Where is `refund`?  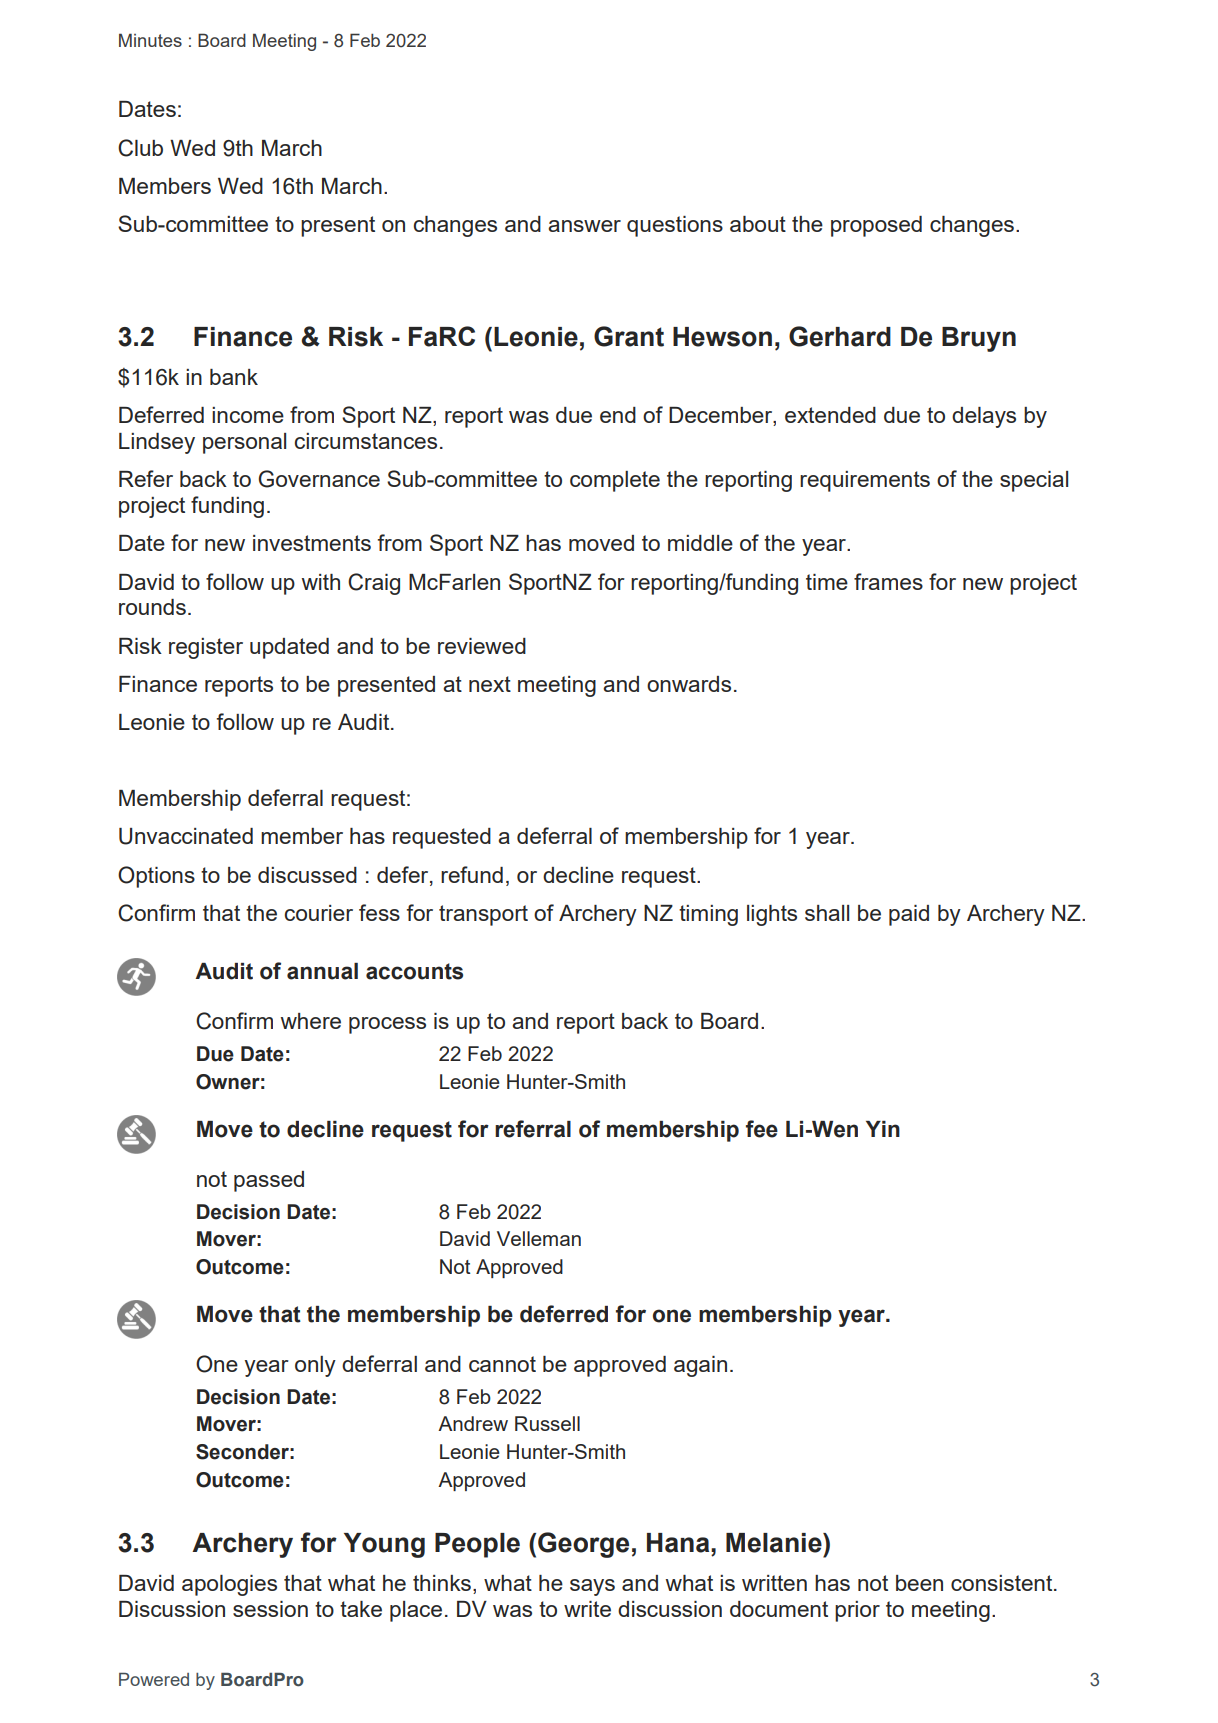 refund is located at coordinates (472, 874).
